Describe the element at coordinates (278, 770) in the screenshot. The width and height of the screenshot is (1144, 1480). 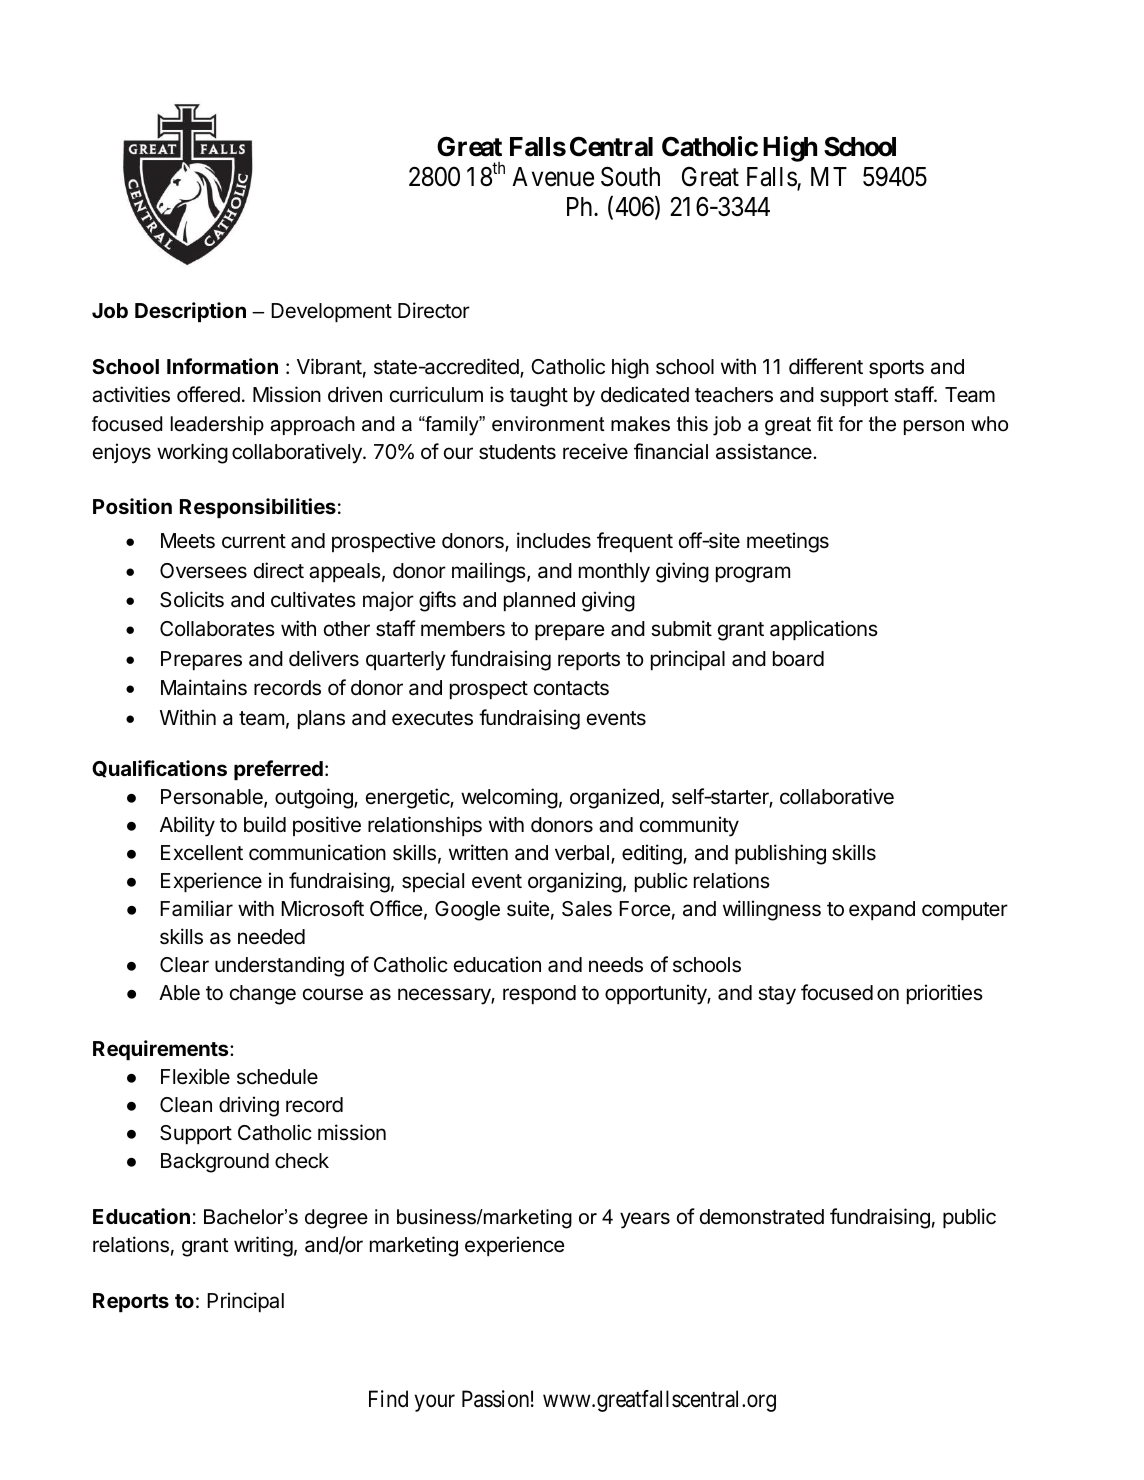
I see `preferred` at that location.
